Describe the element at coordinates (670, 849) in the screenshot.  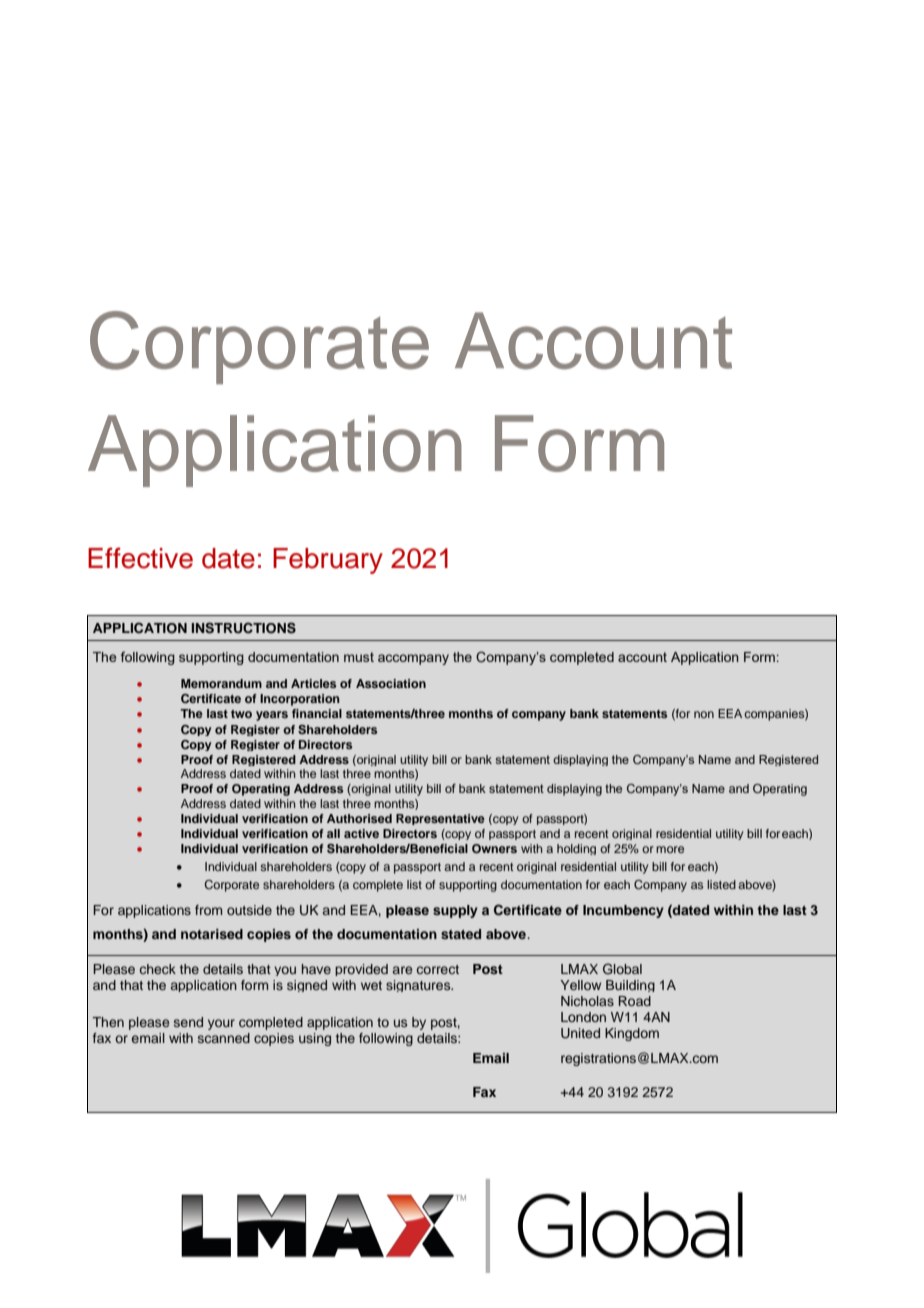
I see `more` at that location.
